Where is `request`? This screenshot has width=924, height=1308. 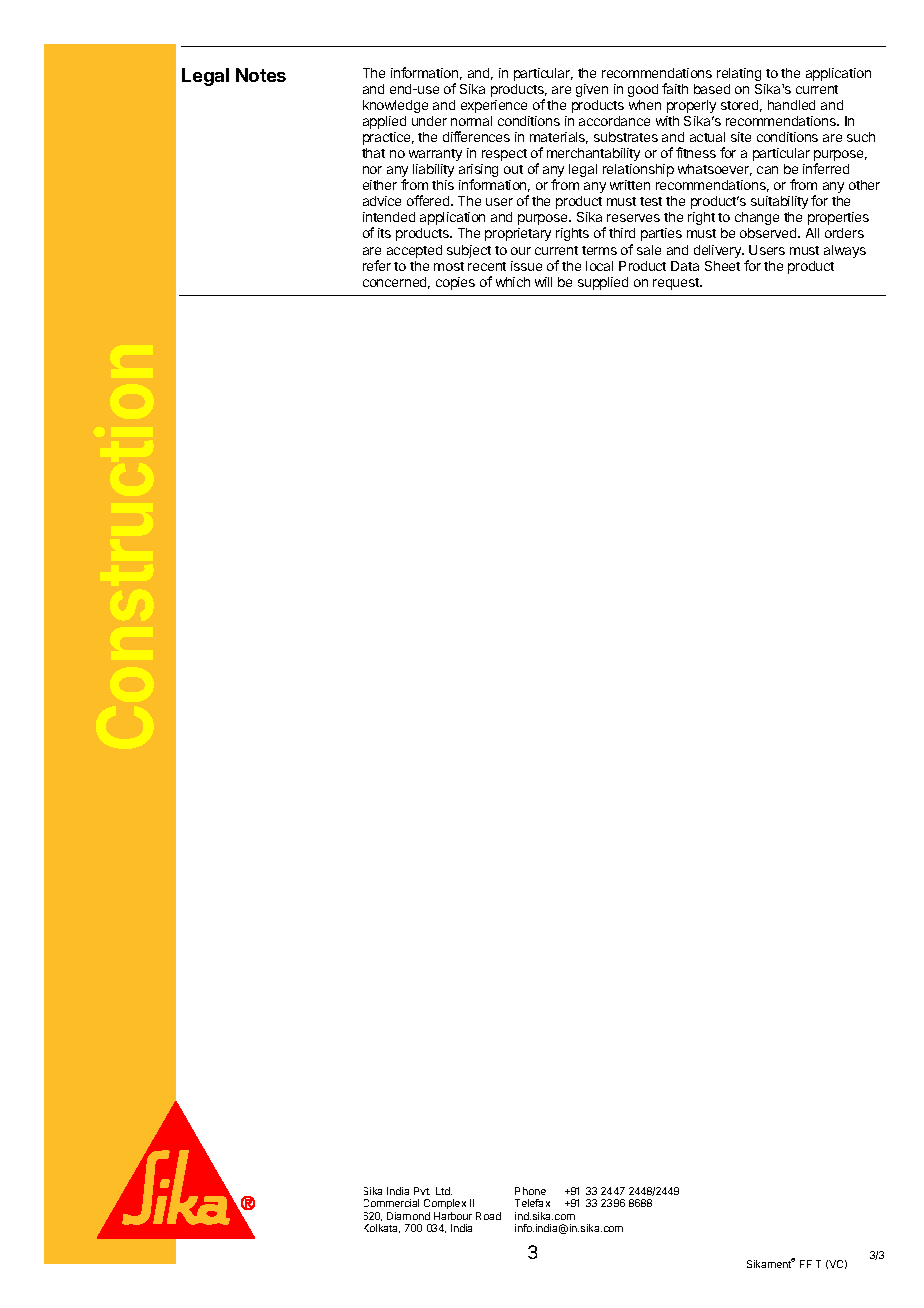
request is located at coordinates (677, 284).
